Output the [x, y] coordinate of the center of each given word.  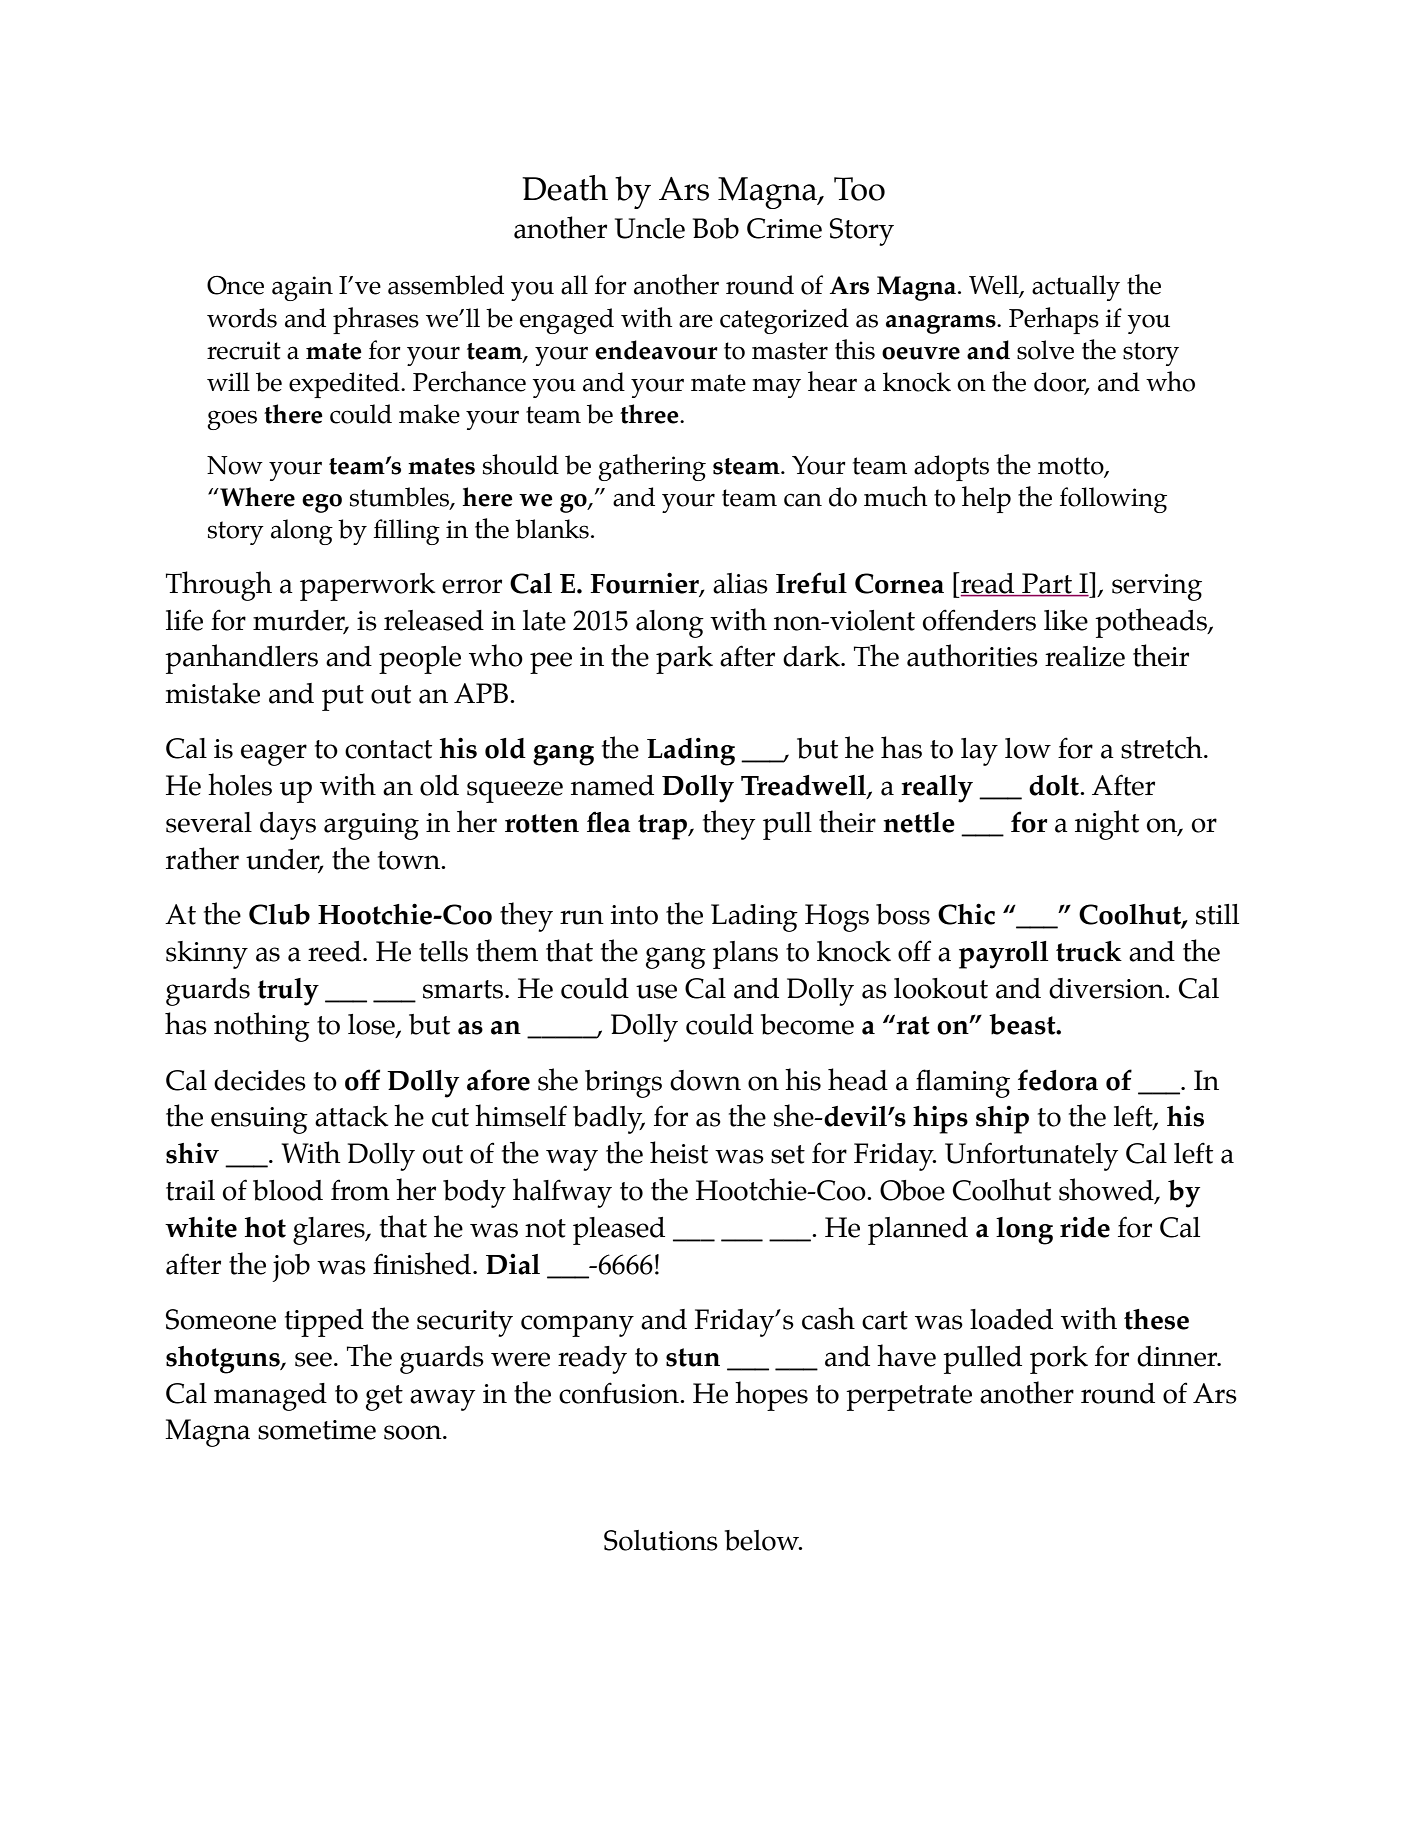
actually [1076, 288]
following [1113, 500]
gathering [652, 467]
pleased [619, 1231]
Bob [716, 228]
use [656, 991]
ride [1085, 1227]
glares [330, 1231]
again [302, 288]
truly [288, 992]
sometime [317, 1430]
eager [274, 755]
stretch [1163, 747]
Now [235, 465]
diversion [1108, 988]
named [612, 785]
